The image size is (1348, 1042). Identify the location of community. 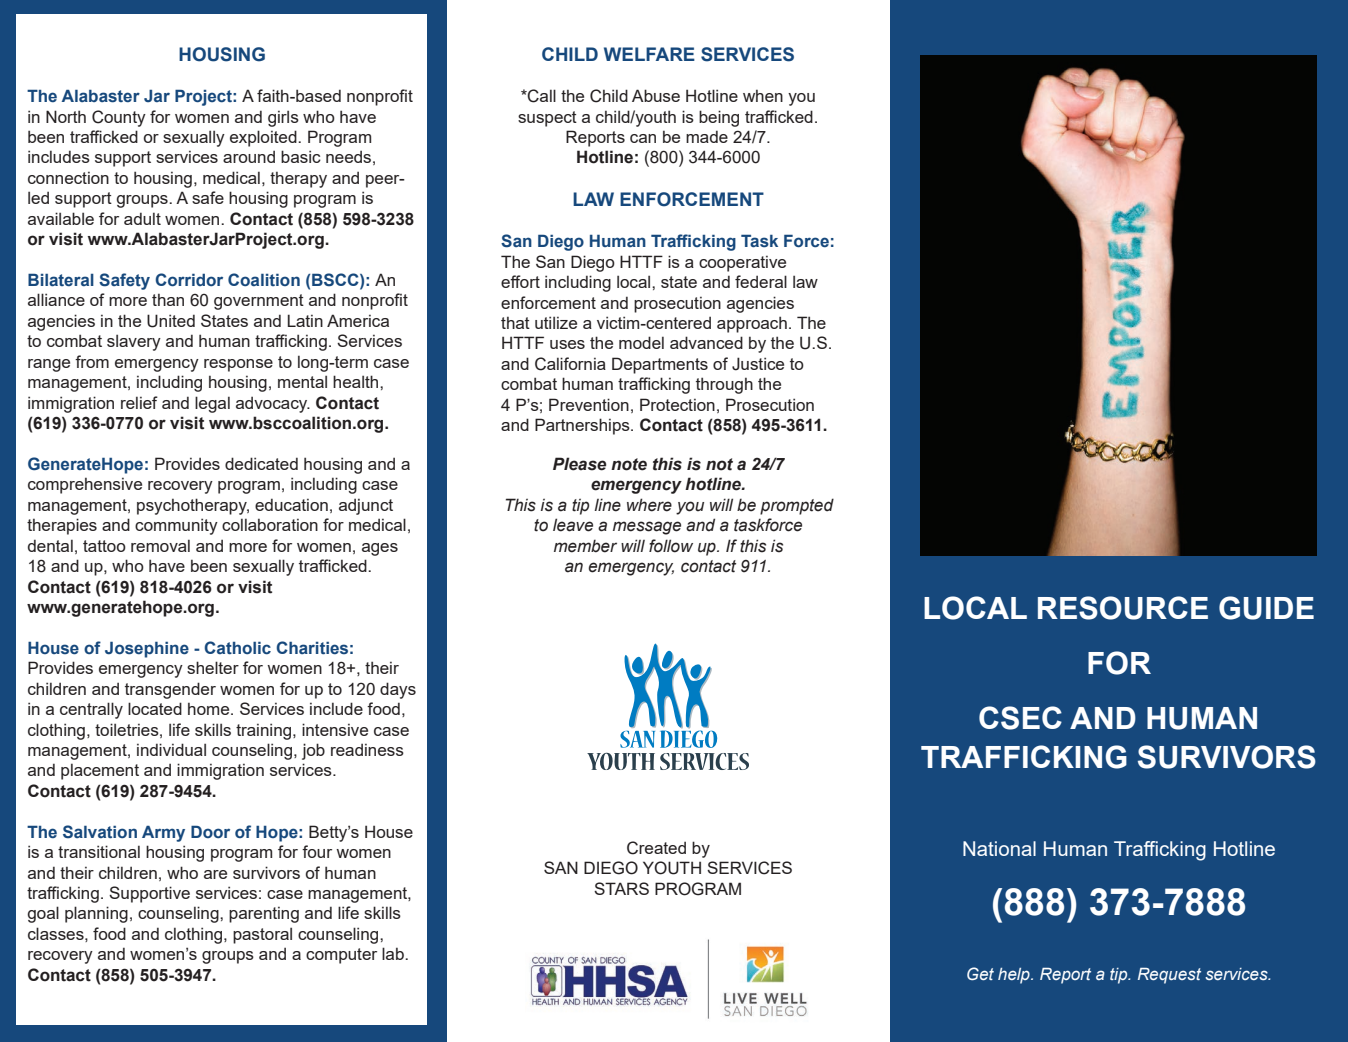
(176, 526).
